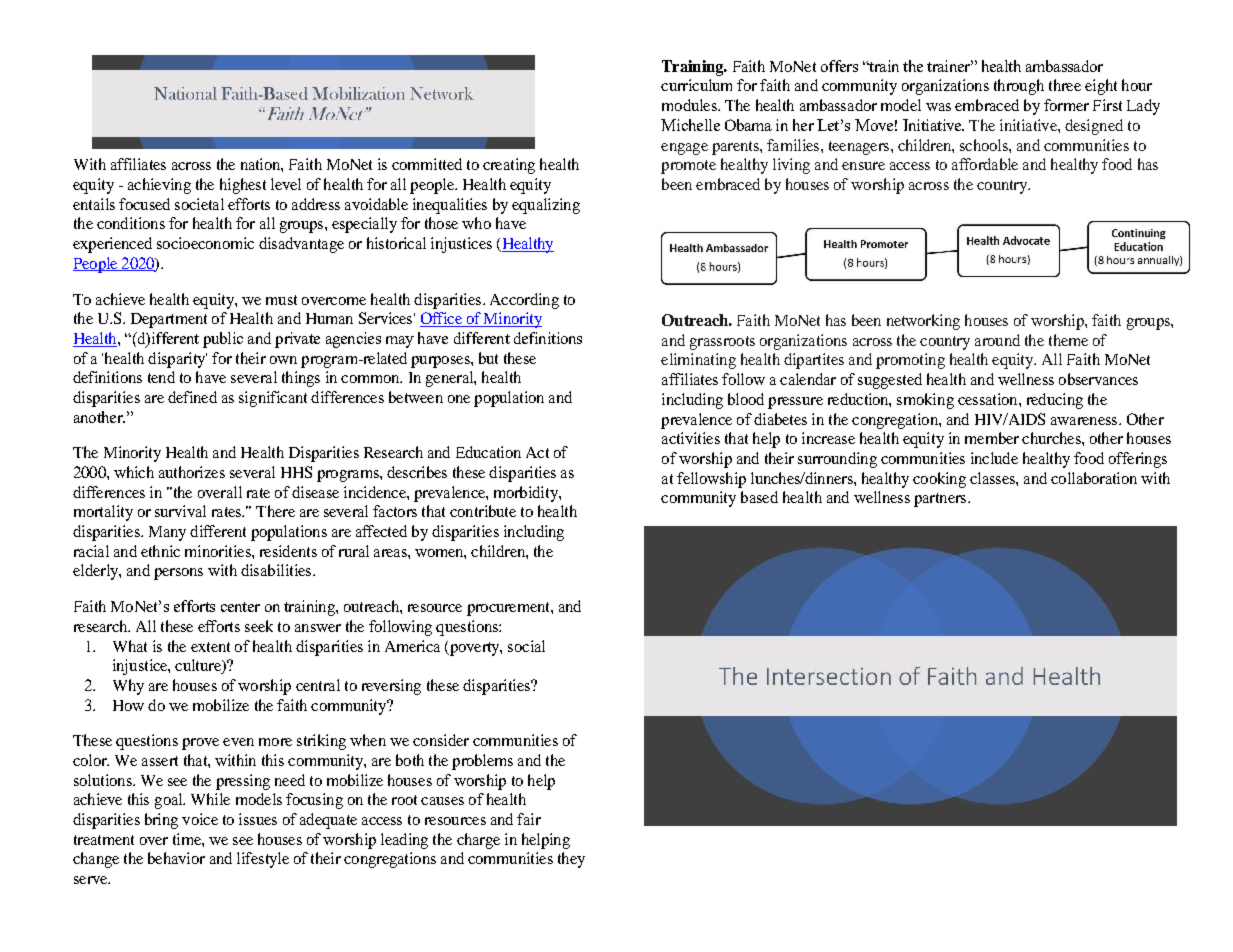 This screenshot has width=1233, height=952. I want to click on through, so click(1019, 87).
